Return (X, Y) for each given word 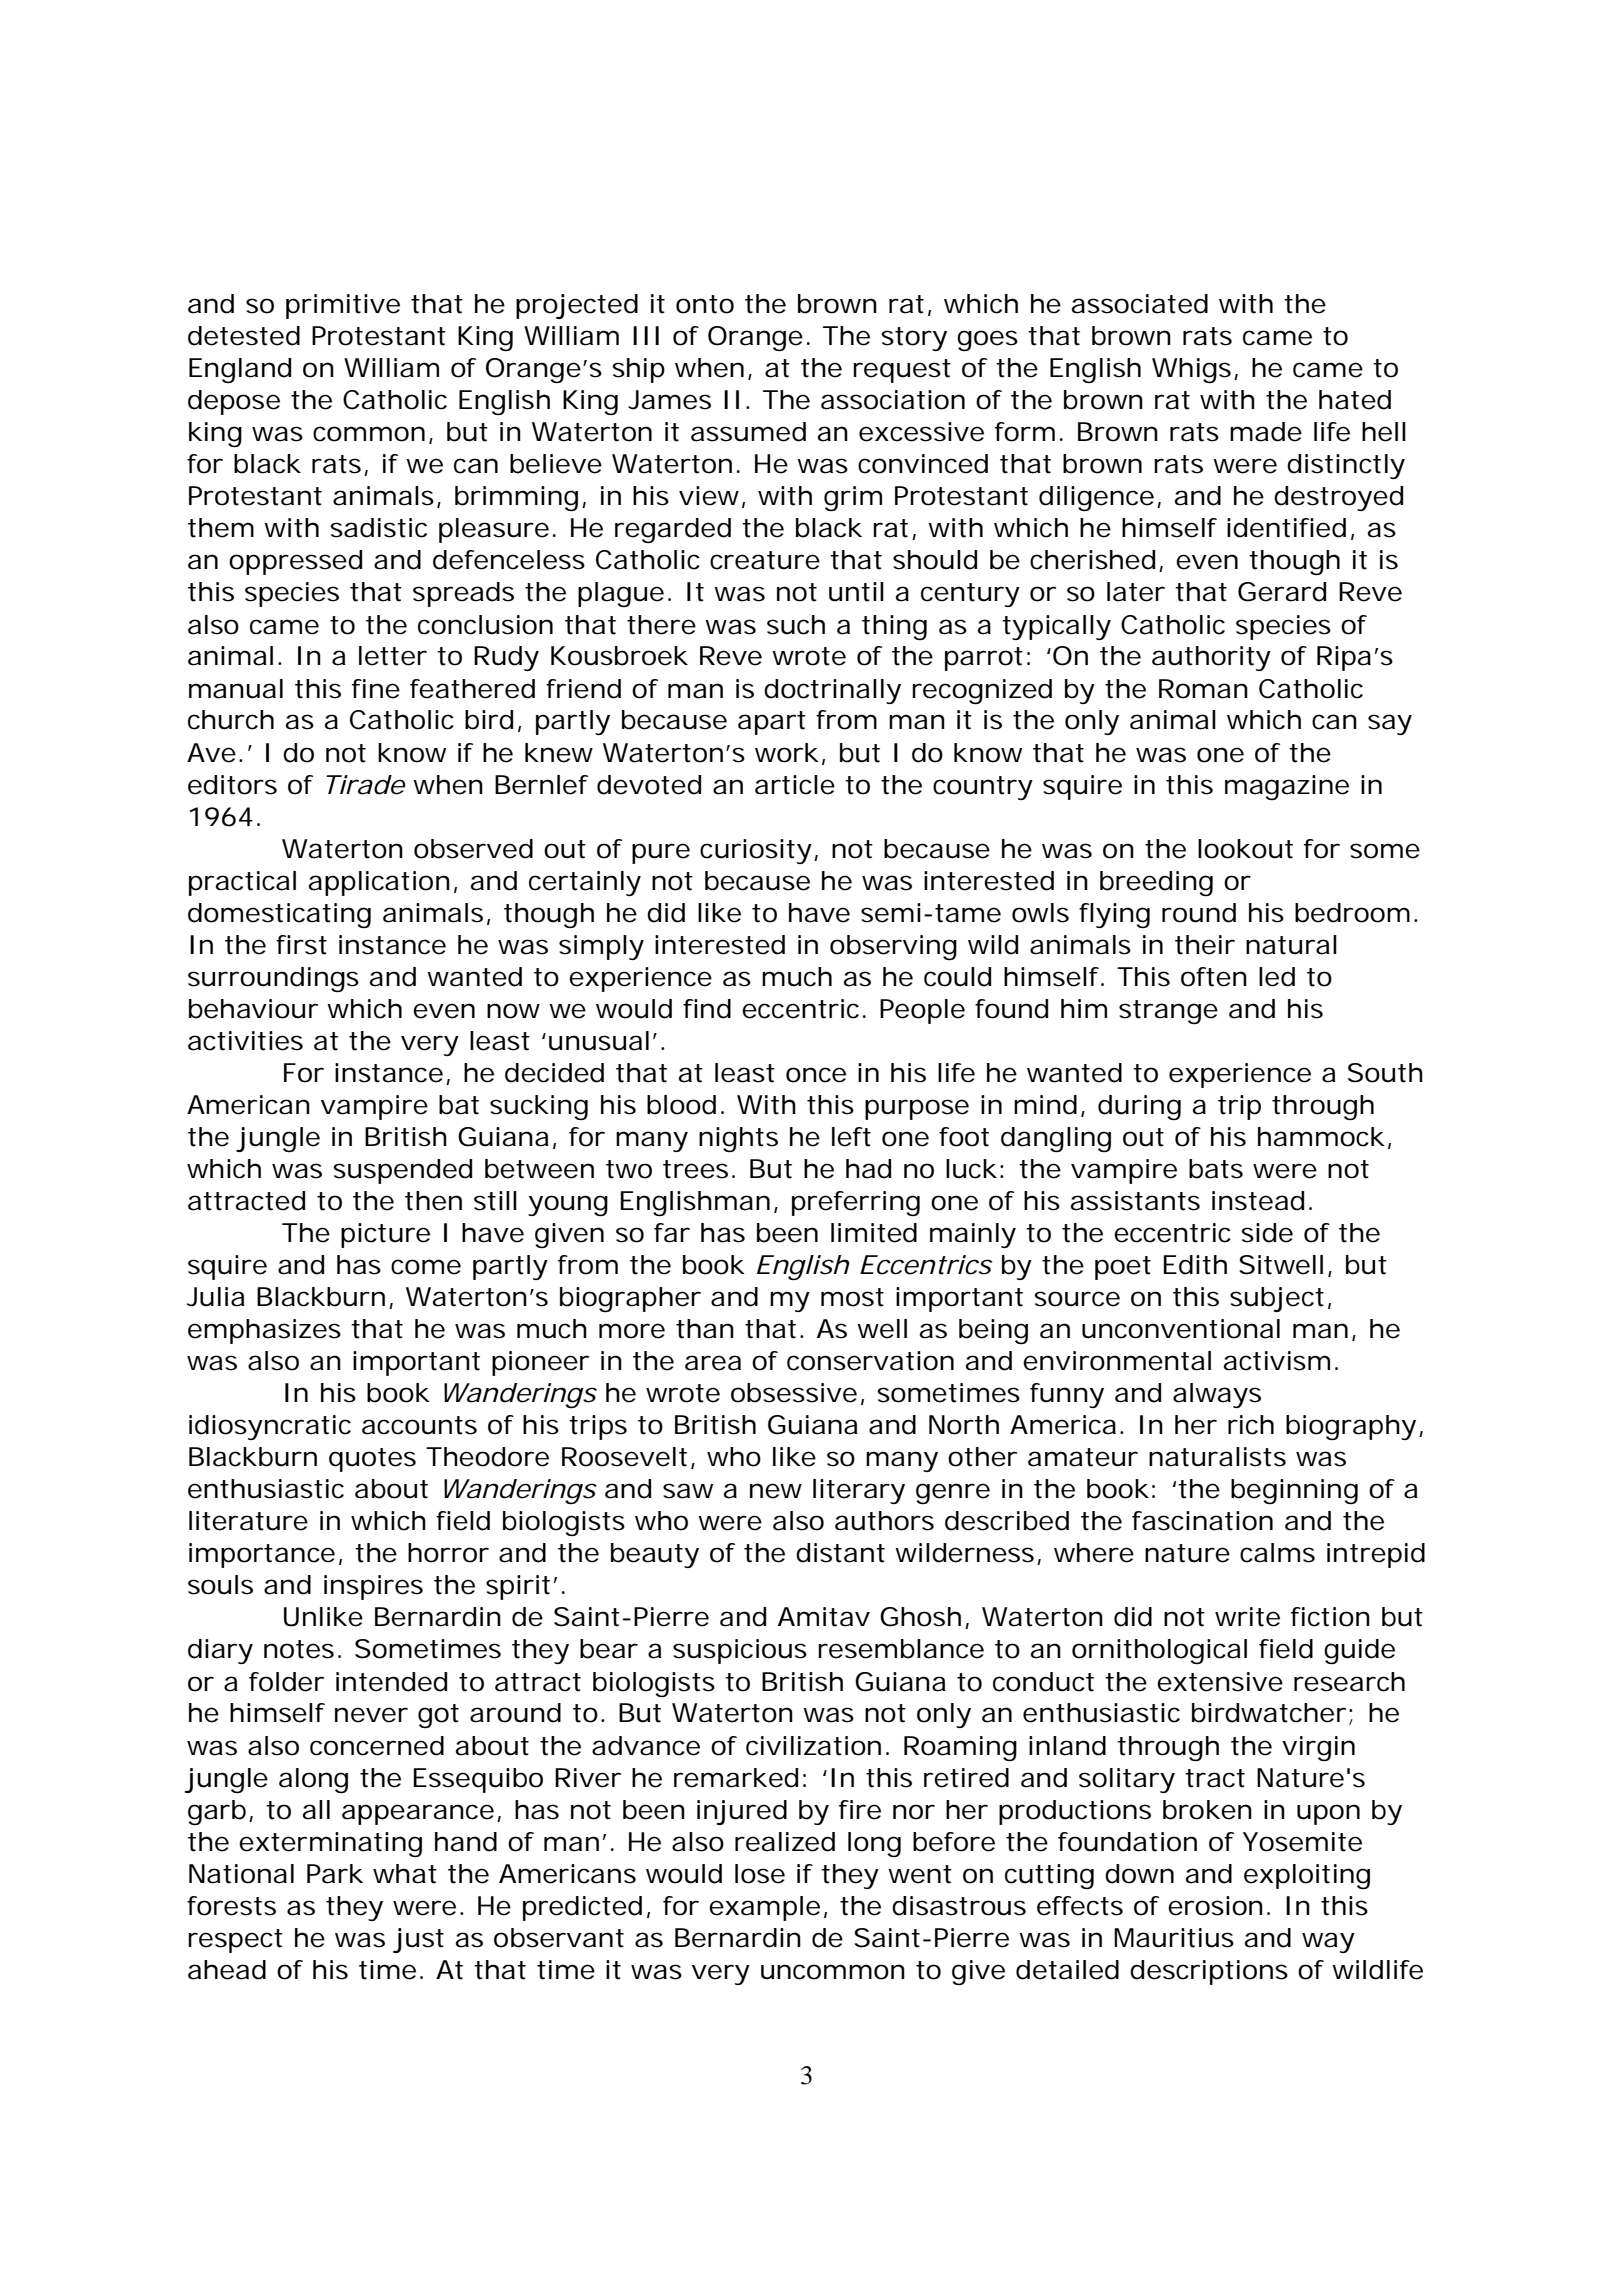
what (405, 1874)
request (902, 371)
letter (392, 656)
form (1021, 432)
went (920, 1874)
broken (1205, 1810)
